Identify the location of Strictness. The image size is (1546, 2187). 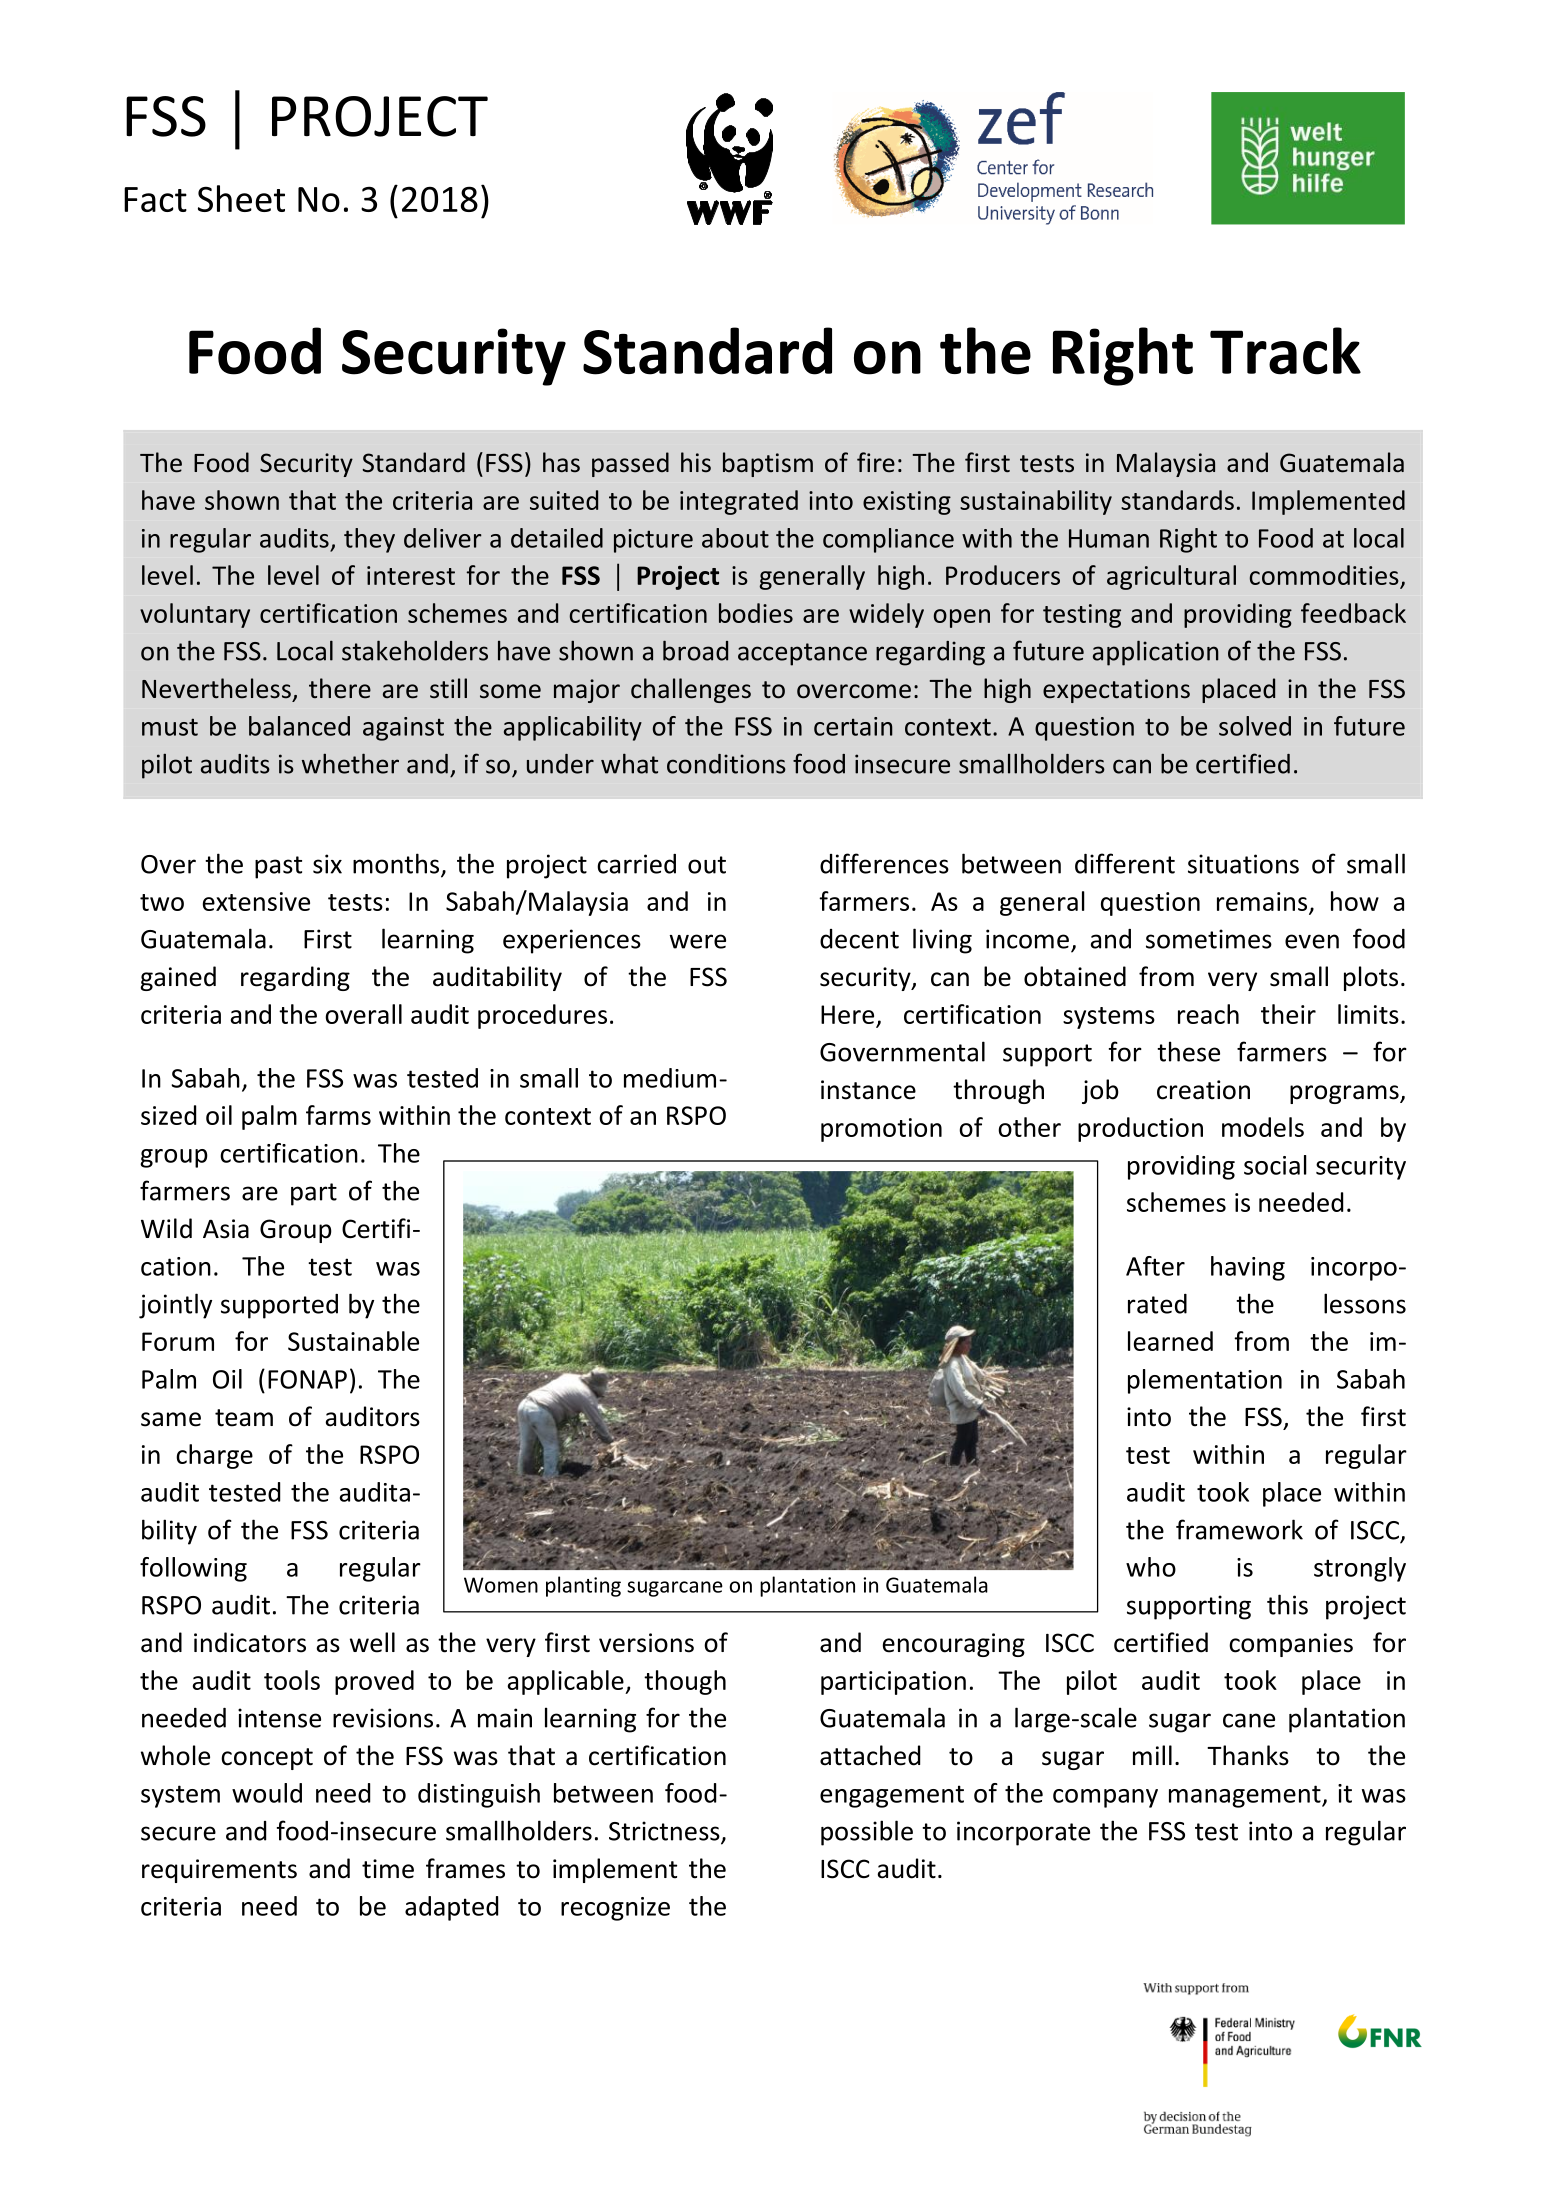
(665, 1832).
